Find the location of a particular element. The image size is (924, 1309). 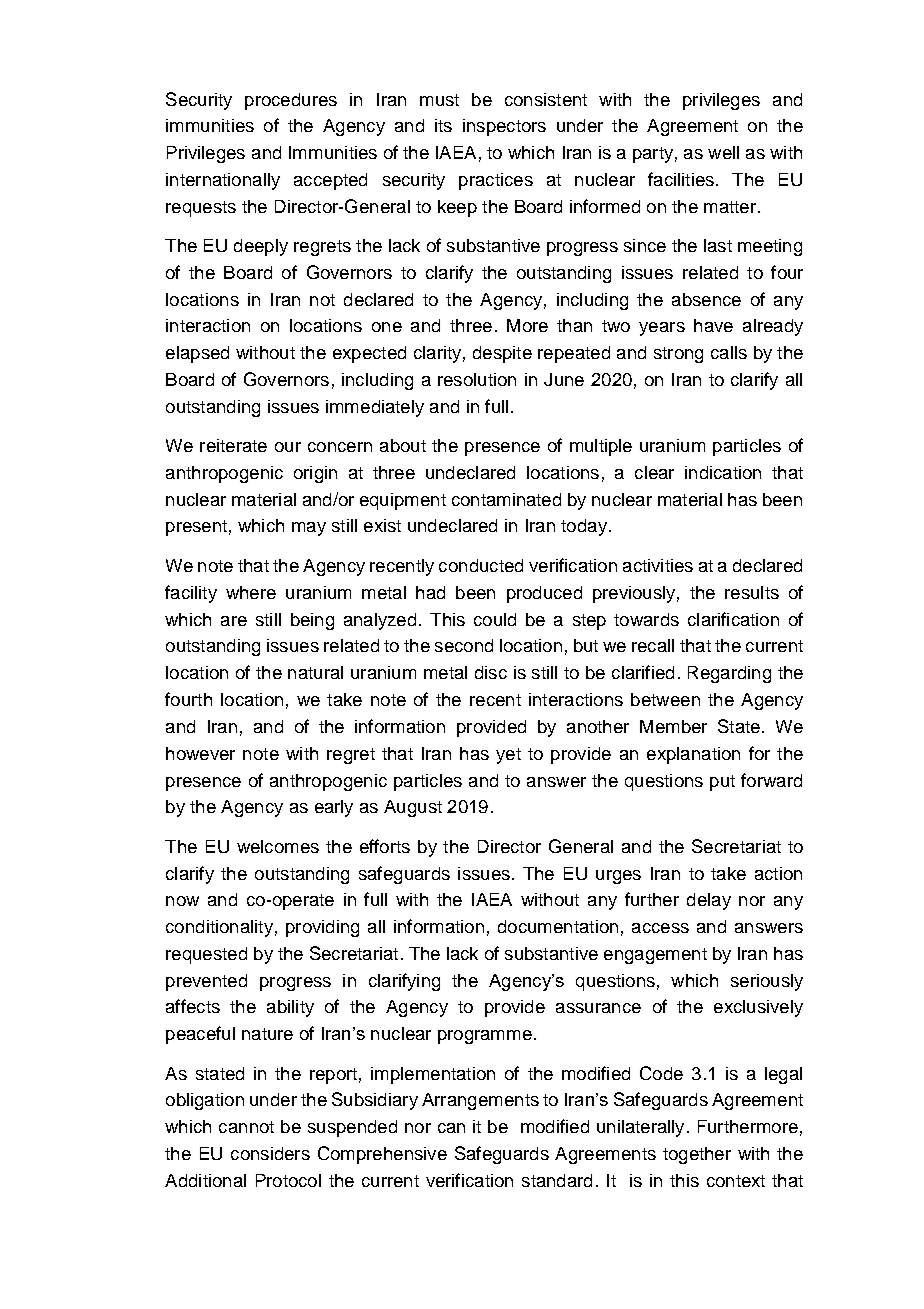

yet is located at coordinates (508, 756).
